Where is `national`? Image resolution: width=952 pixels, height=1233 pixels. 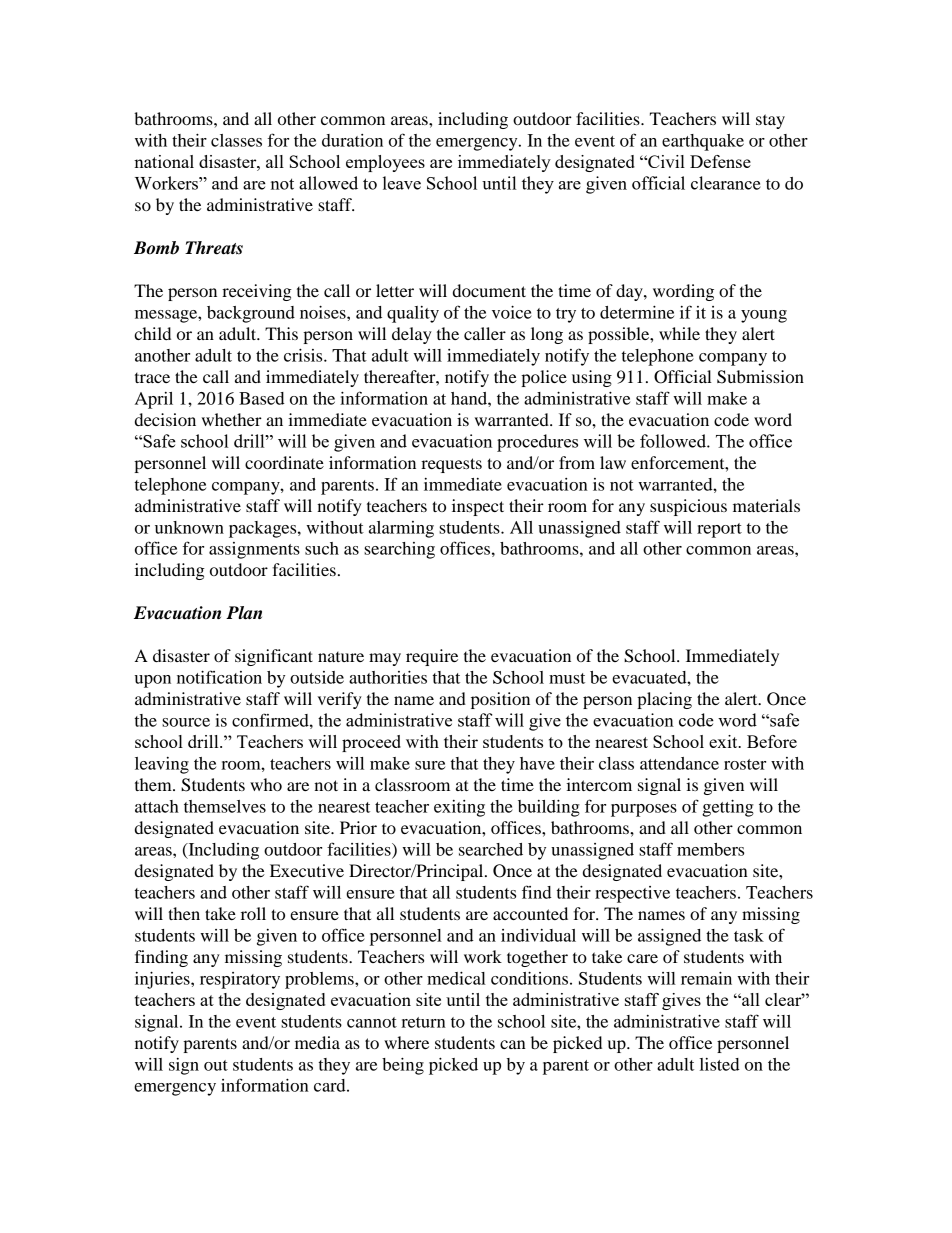
national is located at coordinates (164, 161).
